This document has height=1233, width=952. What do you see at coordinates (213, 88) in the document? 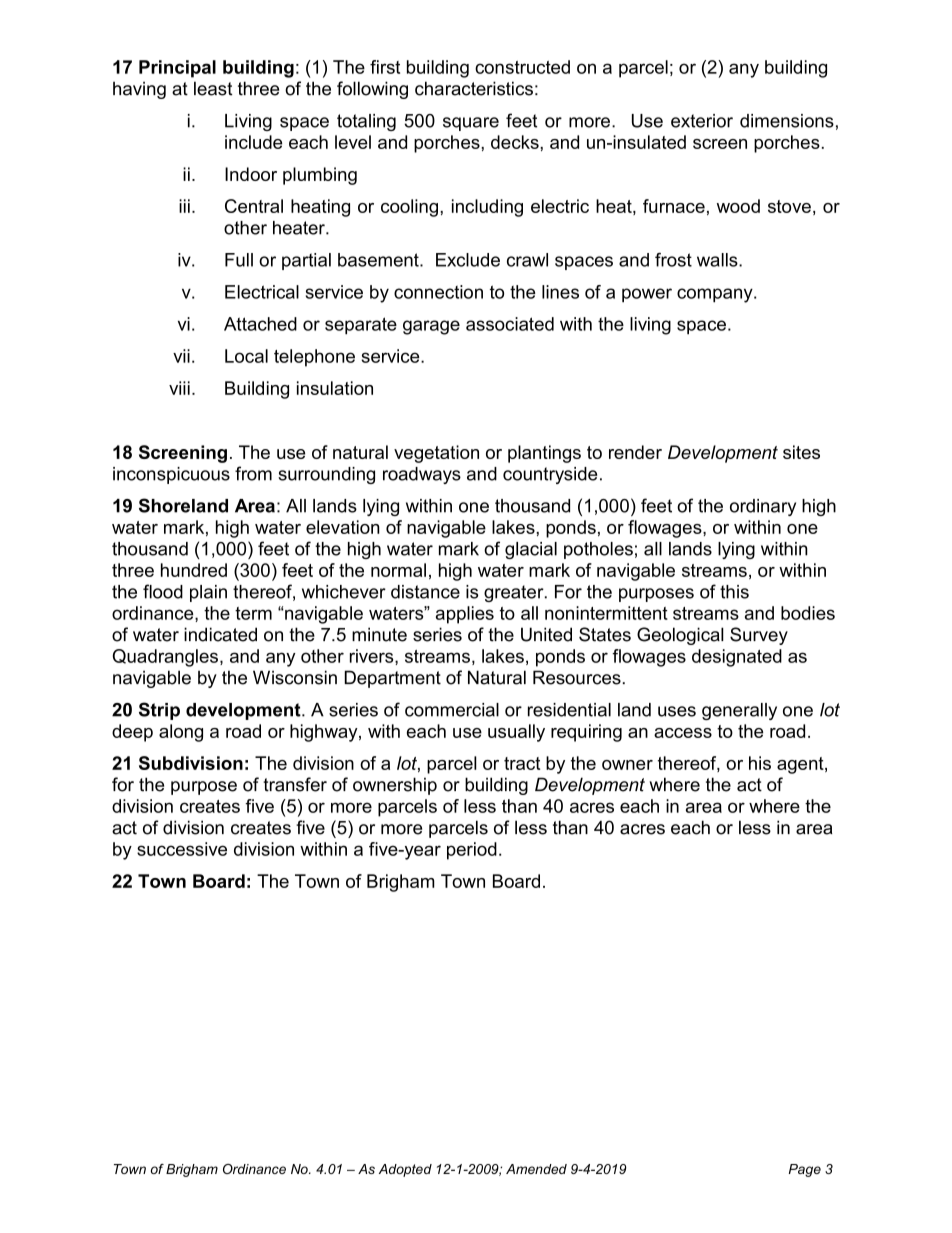
I see `least` at bounding box center [213, 88].
